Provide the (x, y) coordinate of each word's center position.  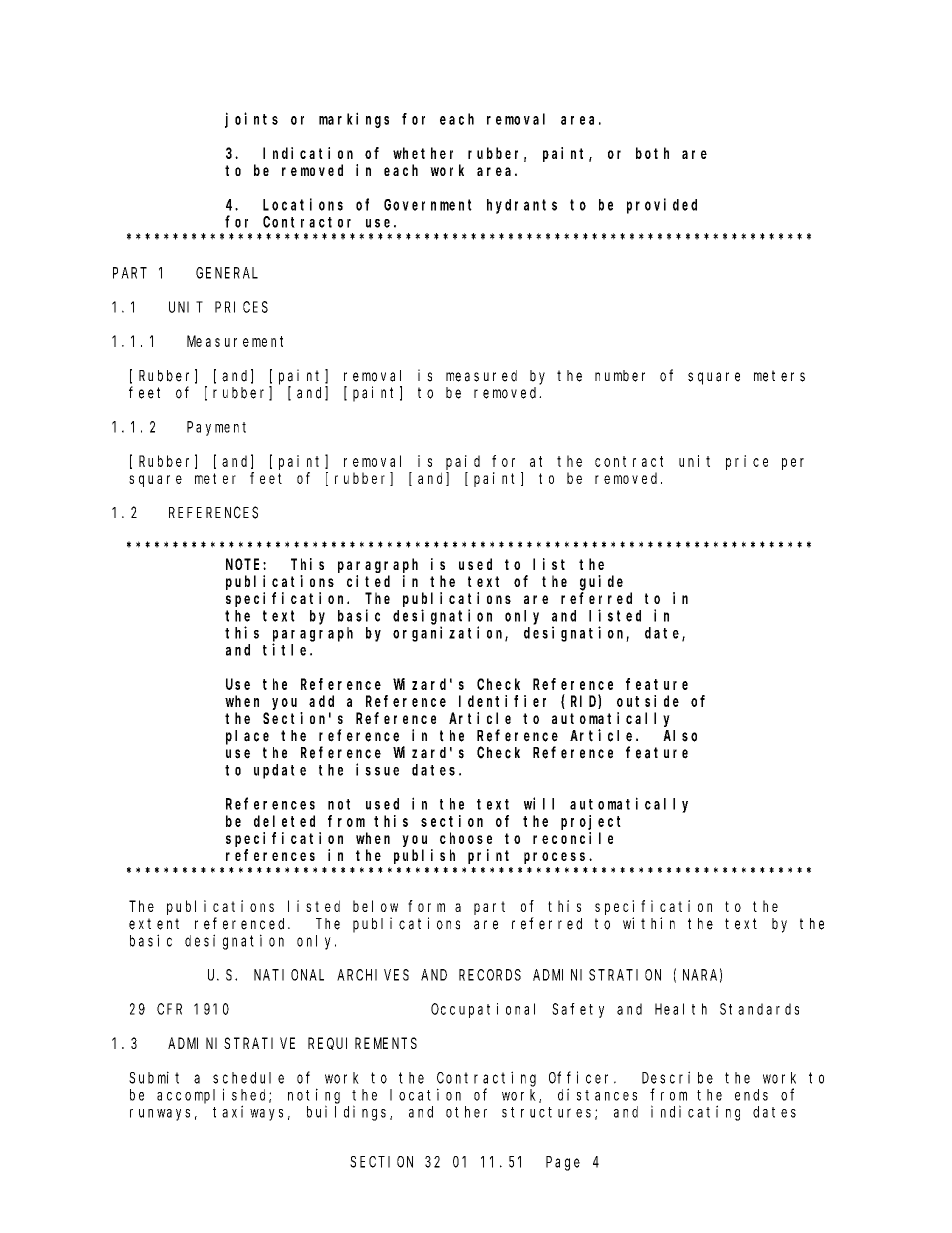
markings (354, 120)
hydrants (522, 206)
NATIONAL (289, 975)
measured (481, 376)
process (557, 858)
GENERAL (227, 273)
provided (662, 206)
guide (601, 583)
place (247, 737)
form (426, 906)
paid (463, 462)
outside (648, 701)
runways (160, 1115)
